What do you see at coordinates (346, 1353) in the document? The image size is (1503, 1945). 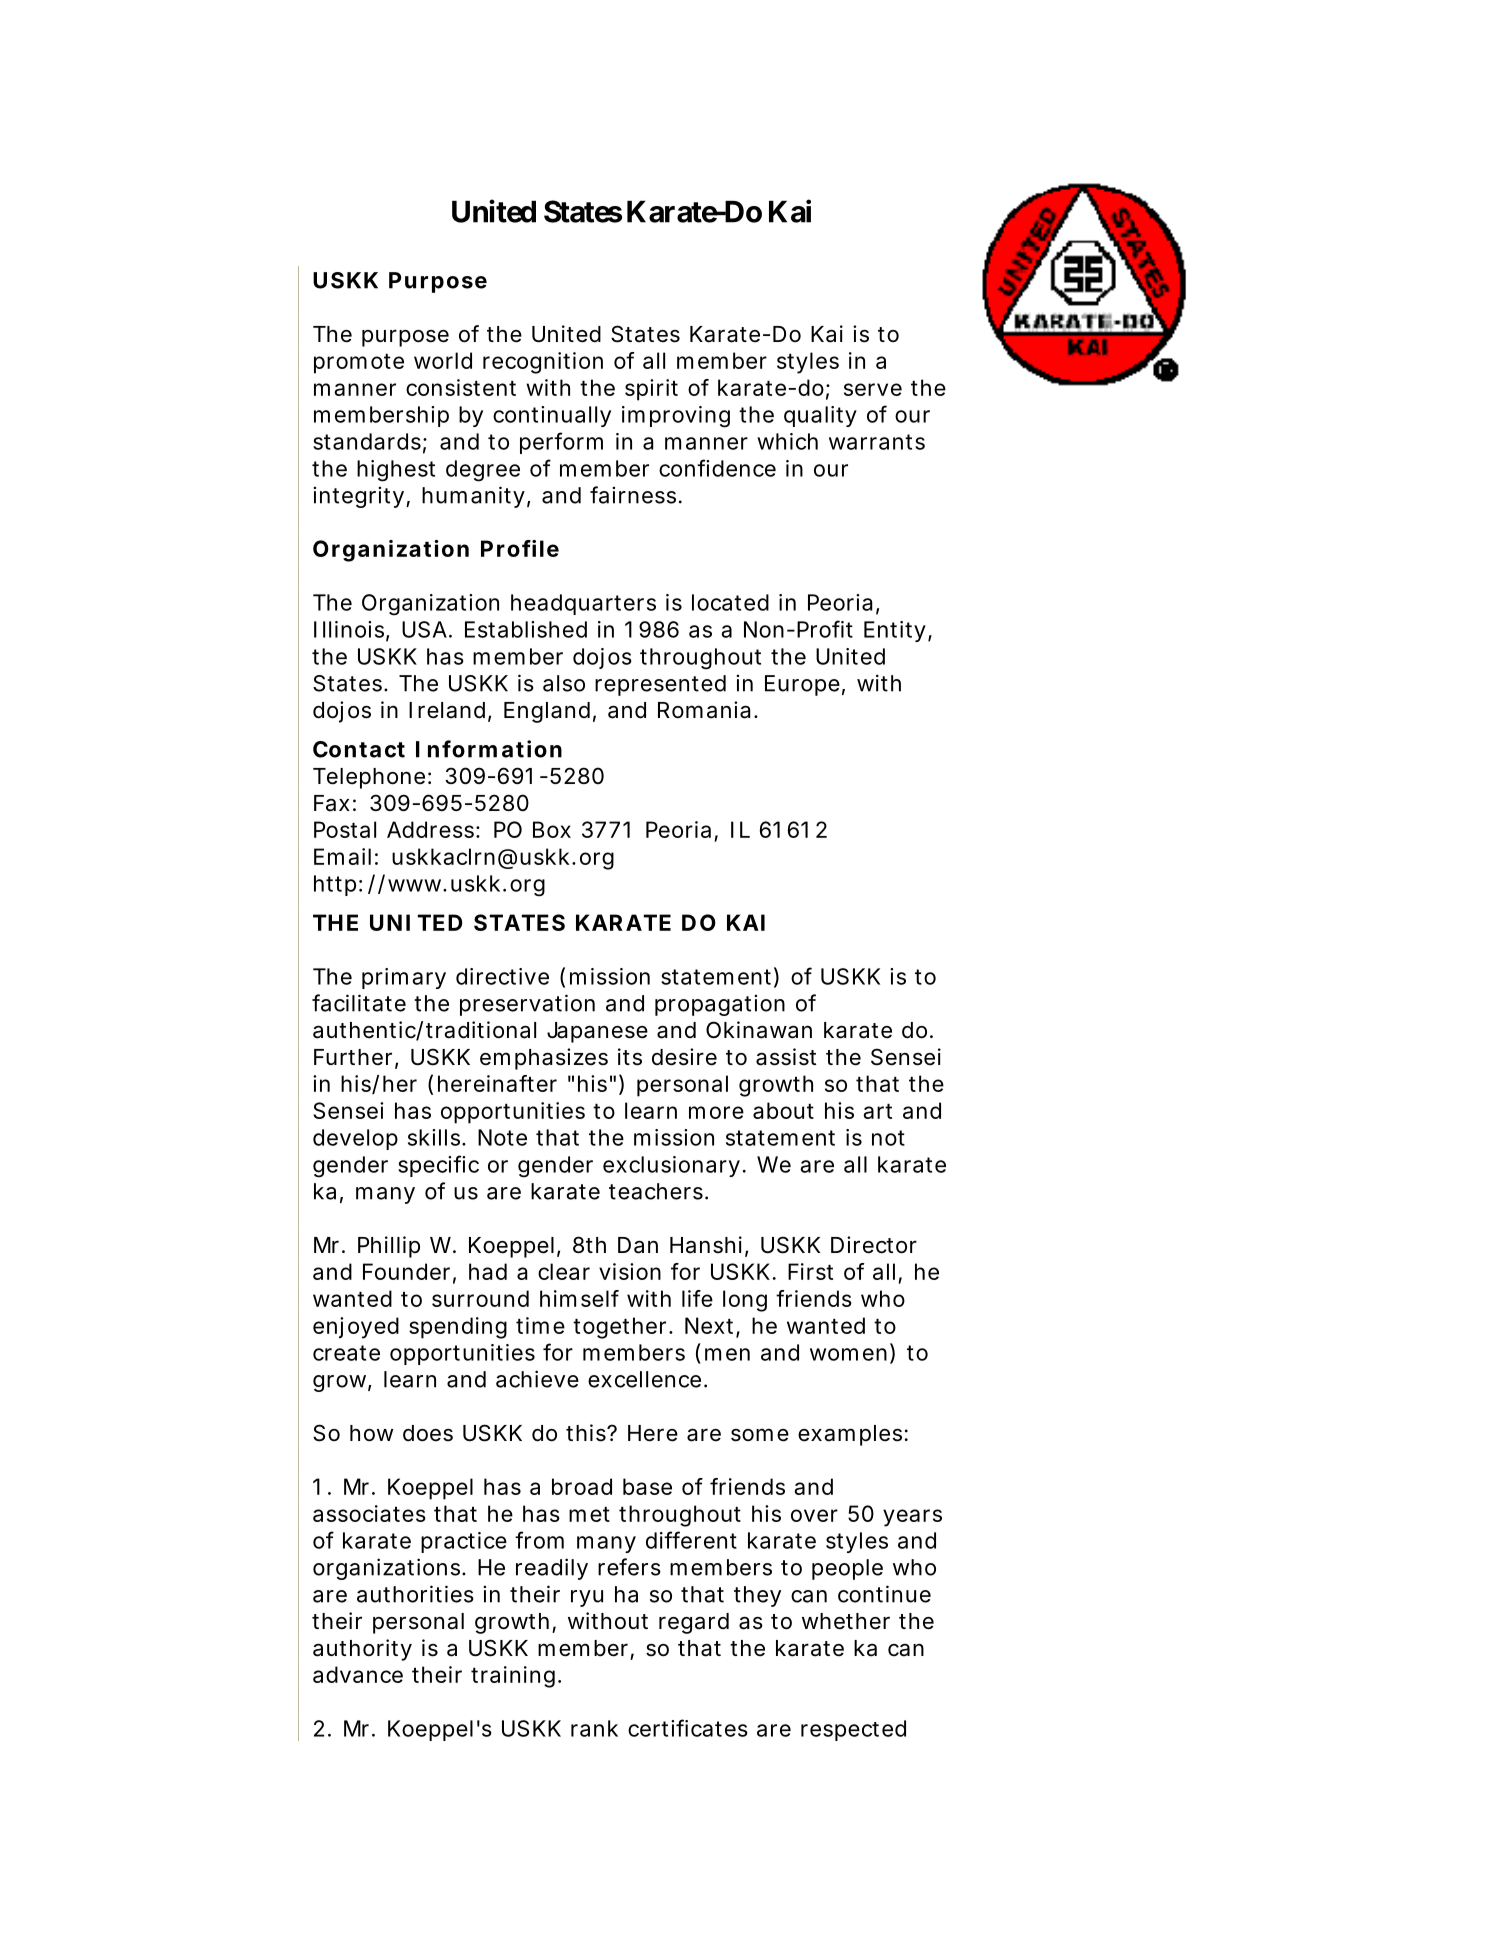 I see `create` at bounding box center [346, 1353].
